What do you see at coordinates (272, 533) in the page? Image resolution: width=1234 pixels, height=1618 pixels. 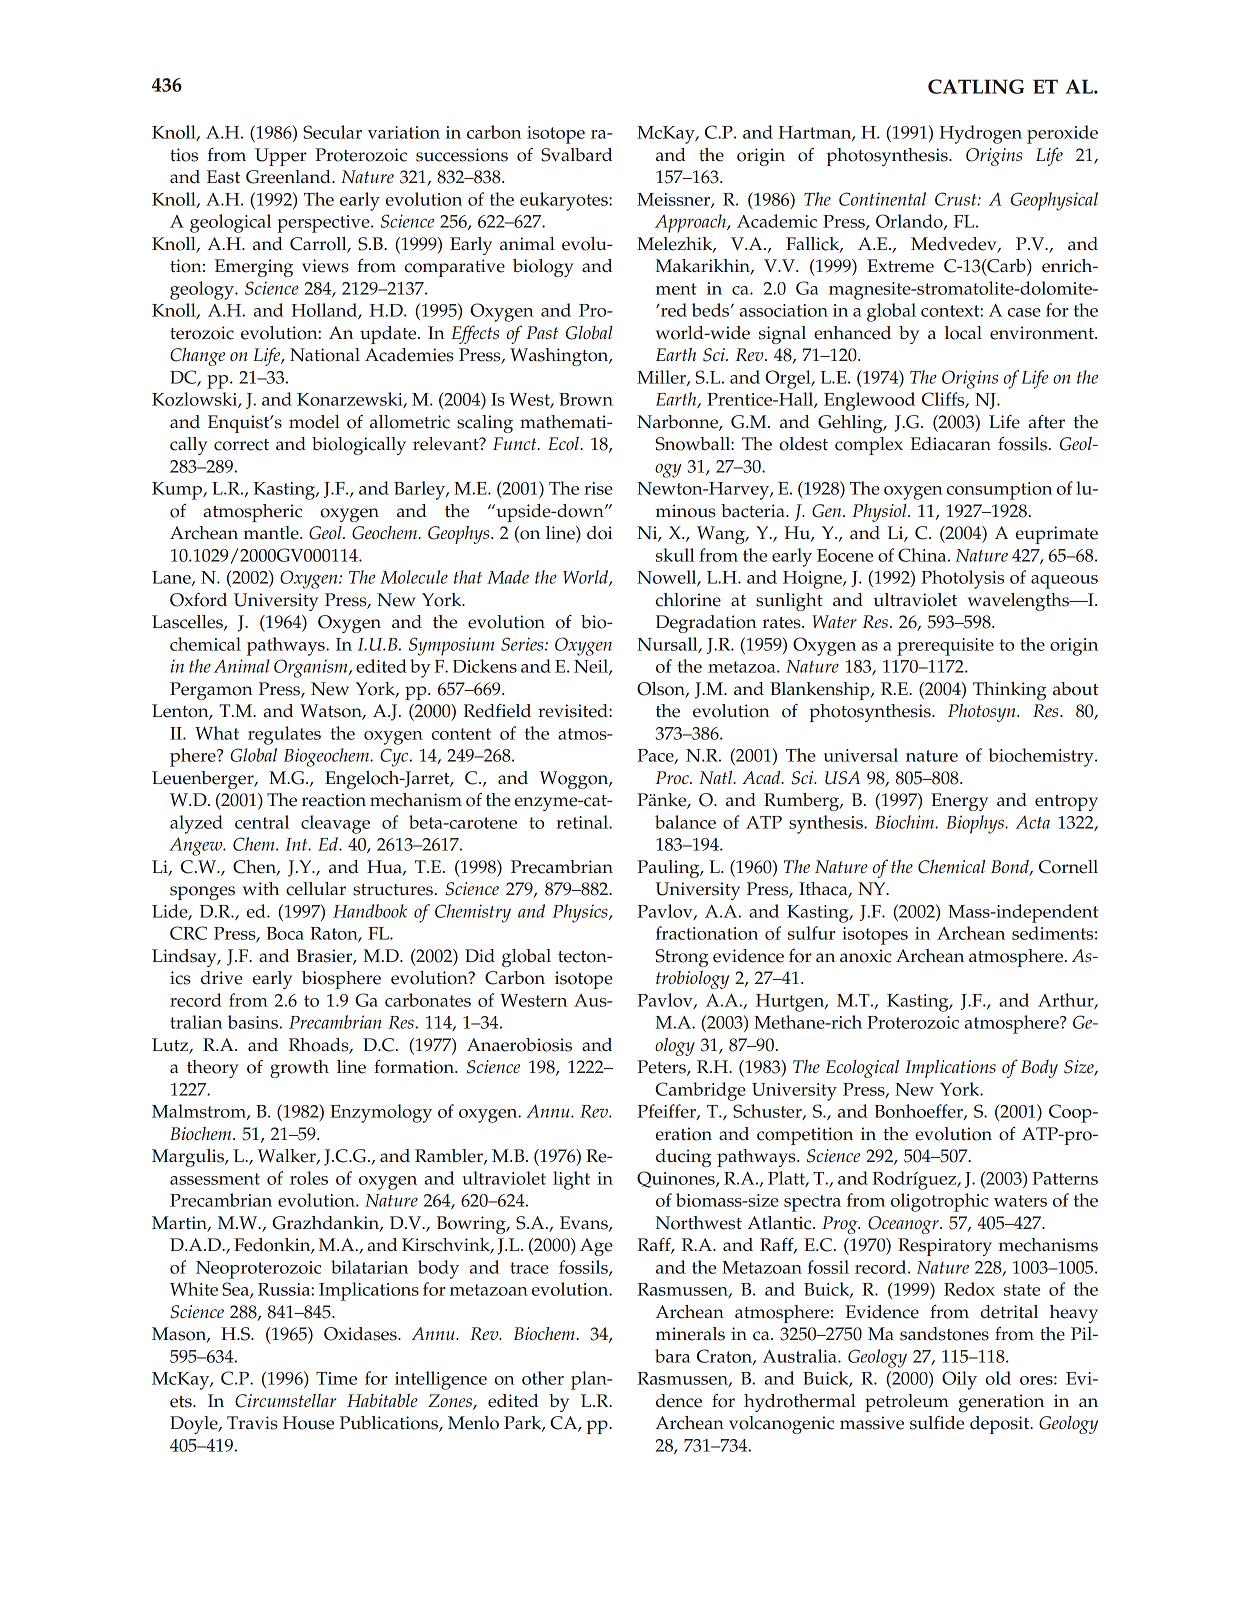 I see `mantle` at bounding box center [272, 533].
